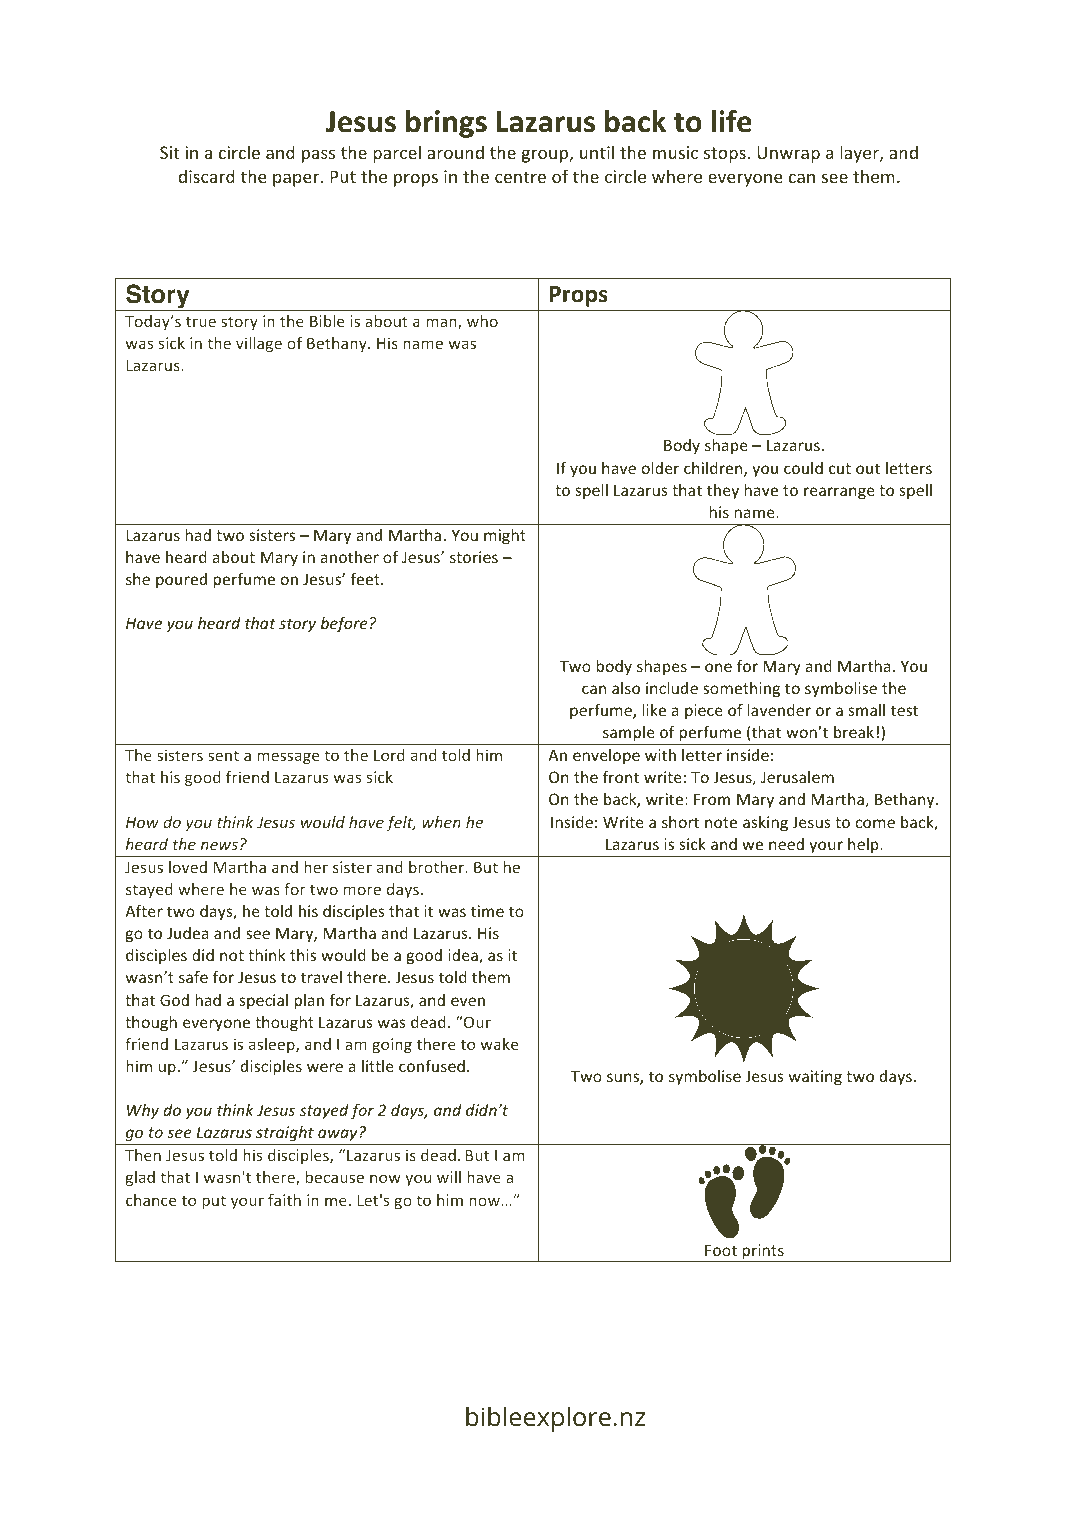 This image has height=1526, width=1079. What do you see at coordinates (206, 176) in the image?
I see `discard` at bounding box center [206, 176].
